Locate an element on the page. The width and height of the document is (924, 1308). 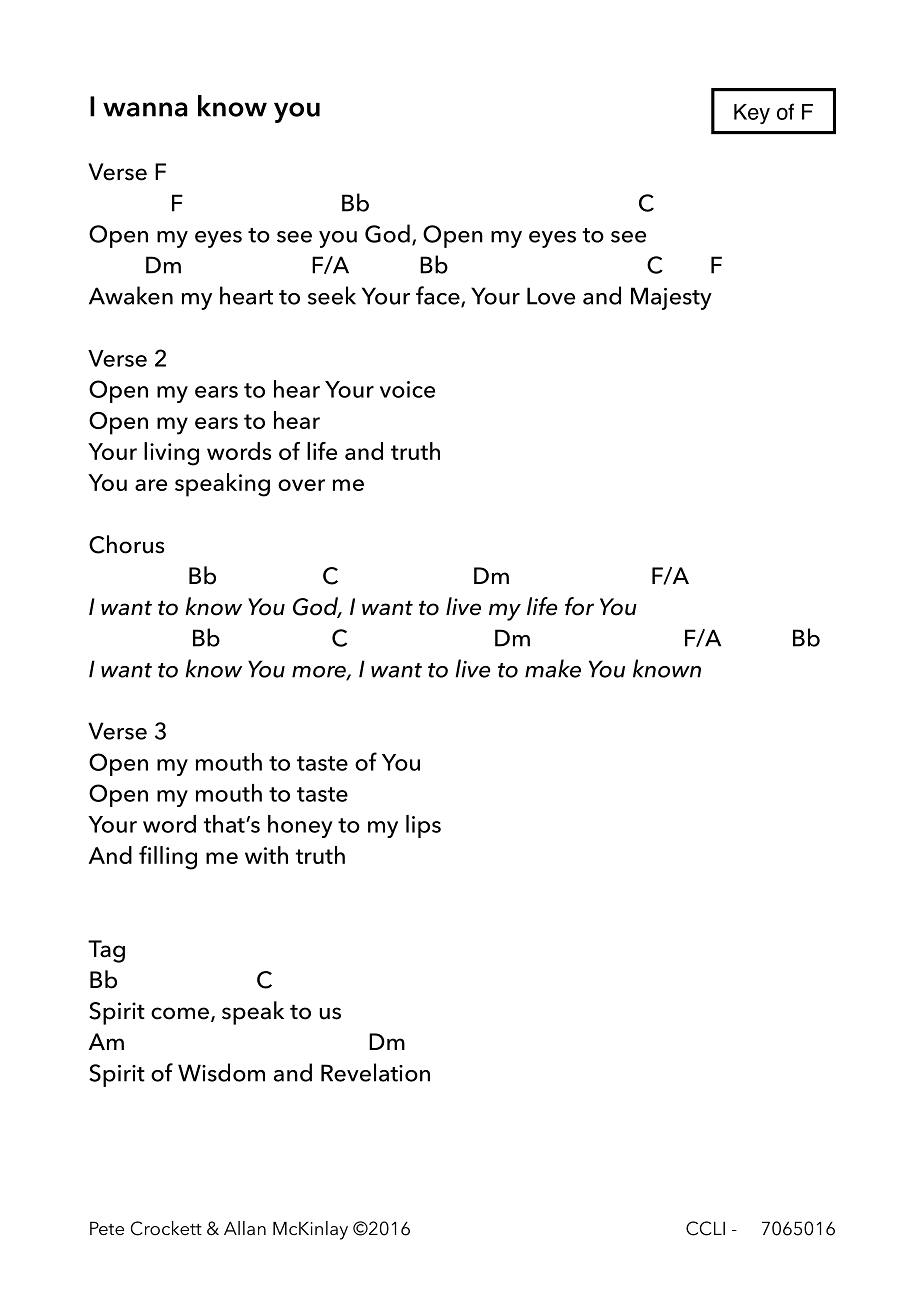
are is located at coordinates (151, 485).
